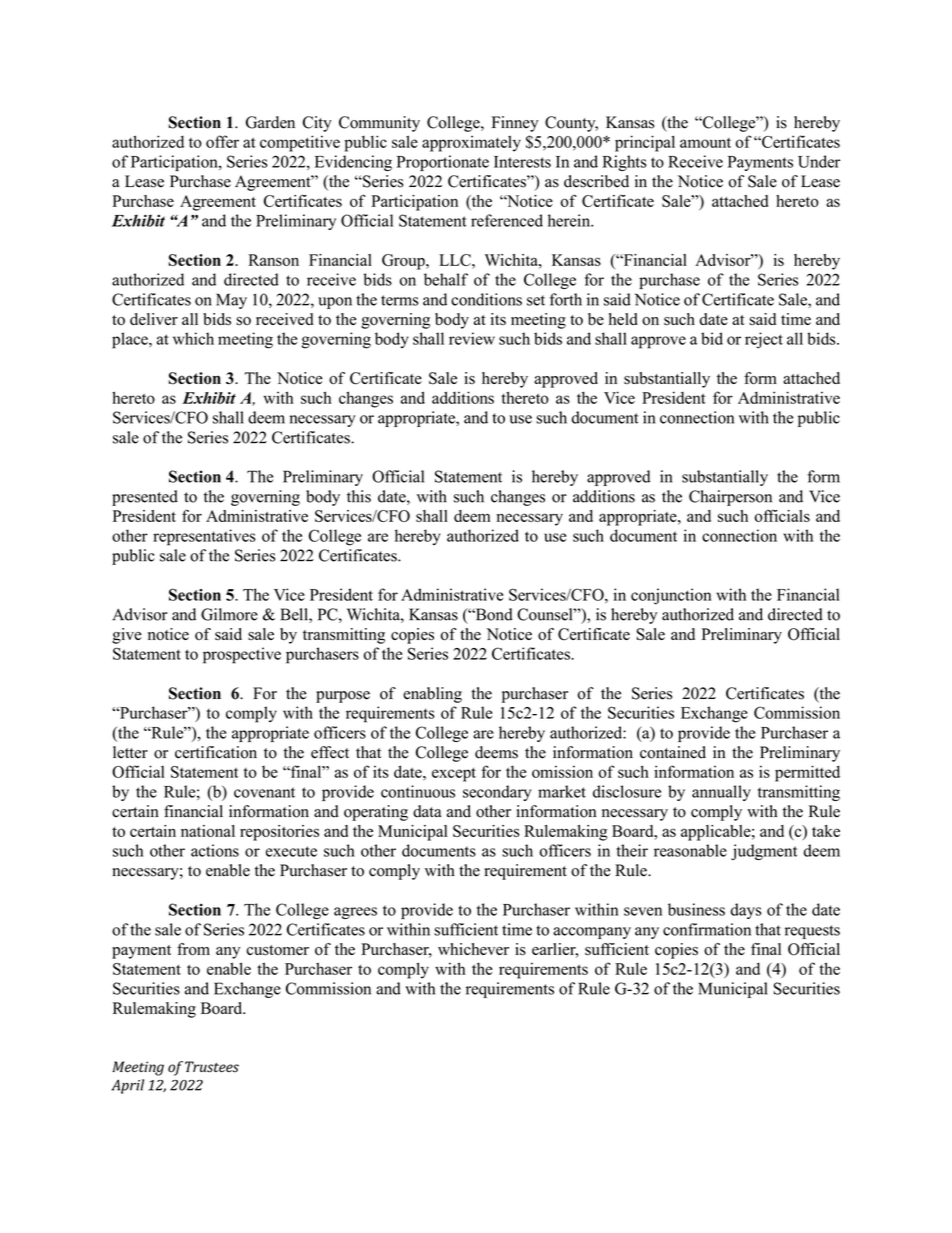  I want to click on approximately, so click(471, 143).
